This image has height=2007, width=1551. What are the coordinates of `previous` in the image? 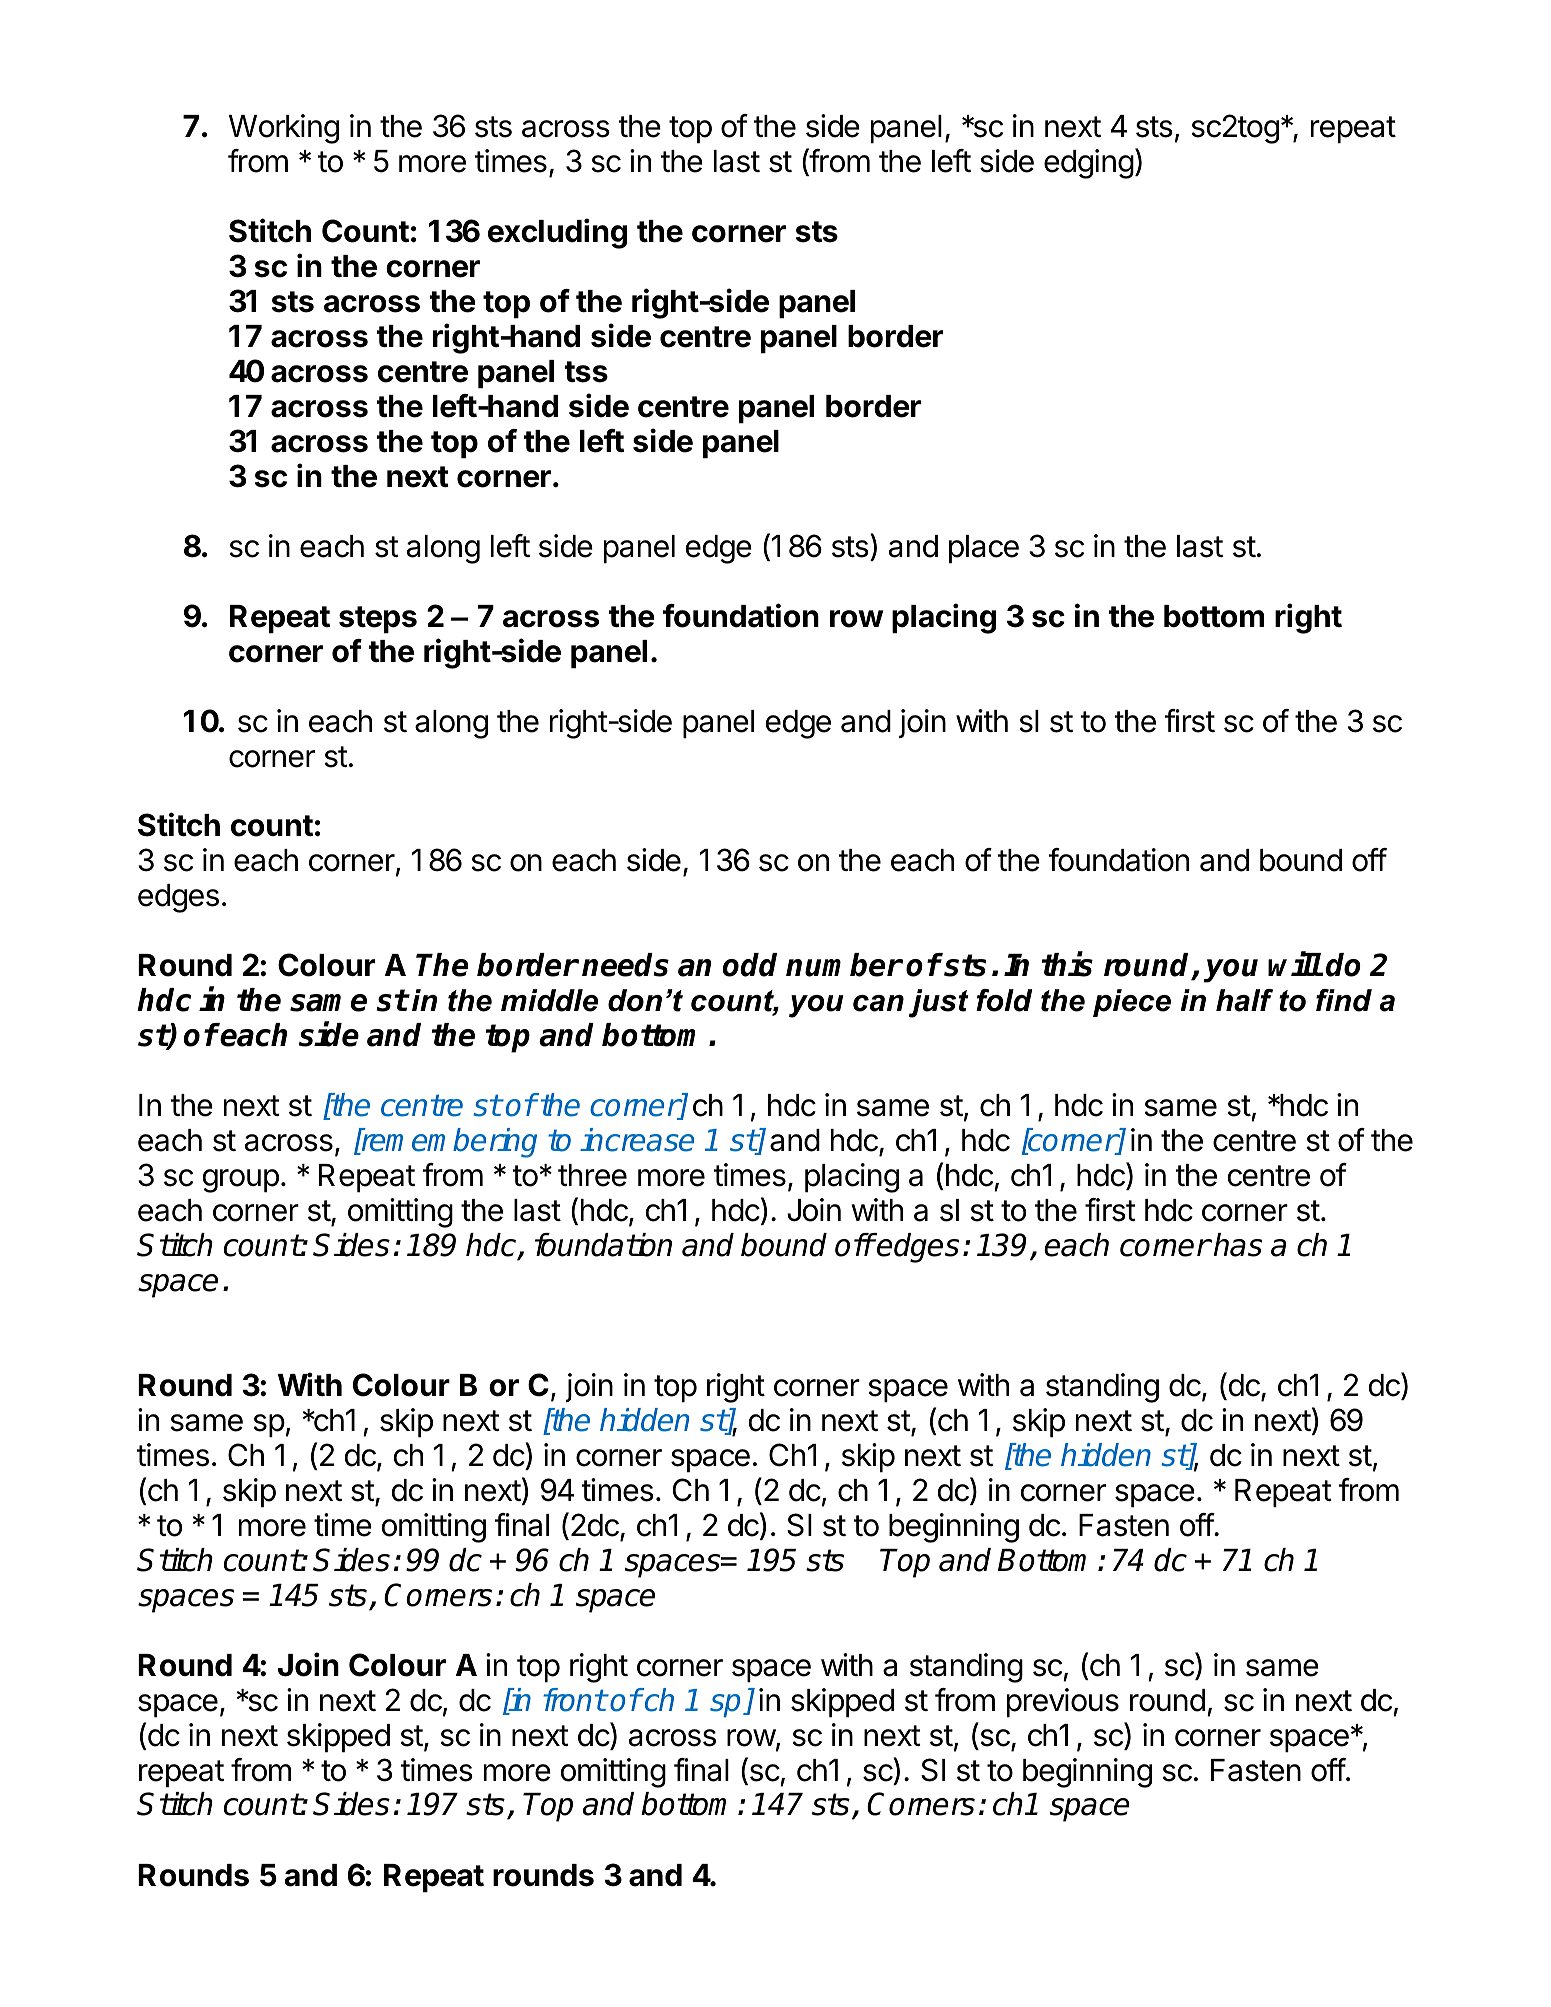 It's located at (1063, 1703).
